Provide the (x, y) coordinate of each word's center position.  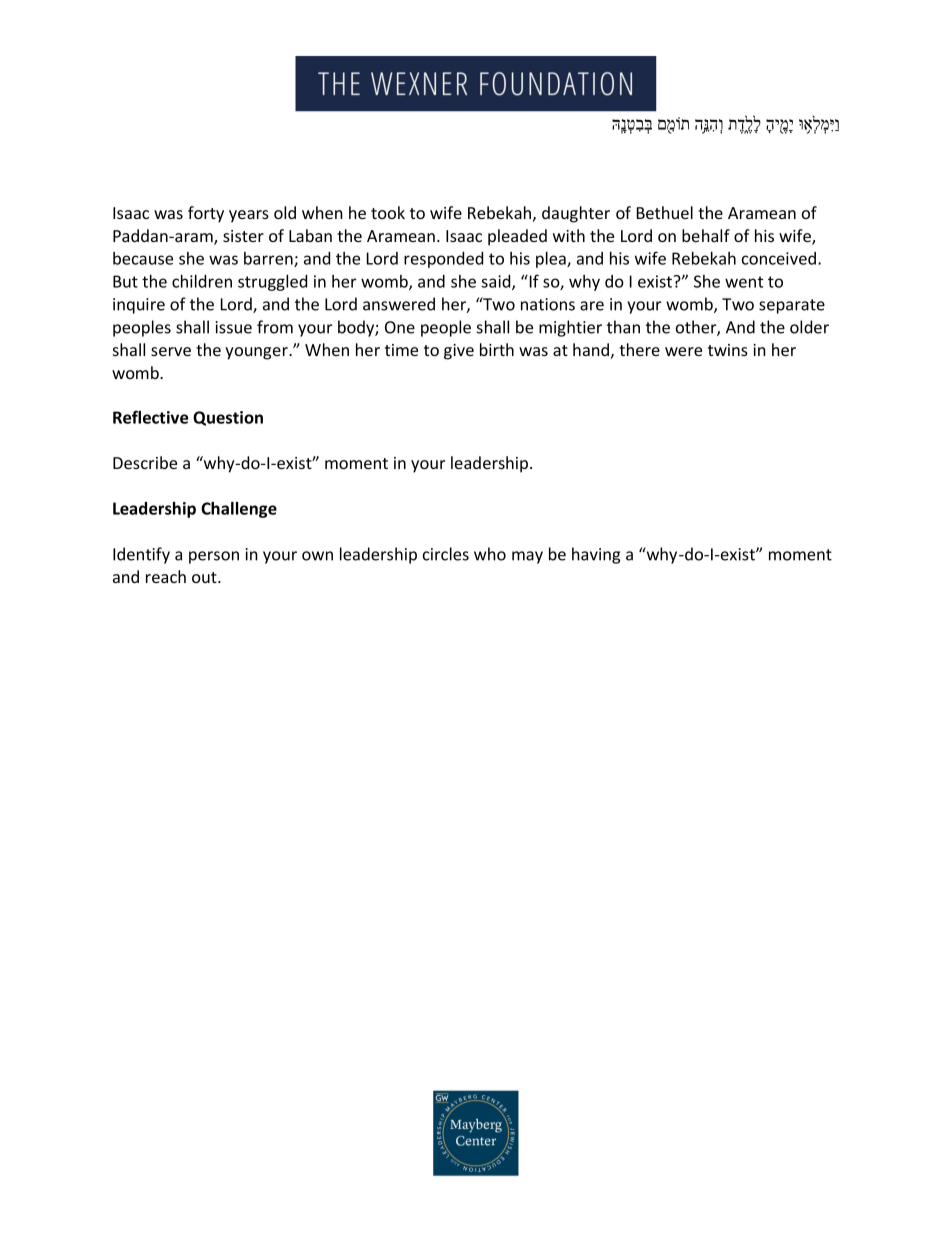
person (214, 557)
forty (206, 214)
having (596, 555)
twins (728, 350)
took (388, 212)
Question (228, 418)
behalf (706, 235)
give (459, 352)
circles (446, 554)
